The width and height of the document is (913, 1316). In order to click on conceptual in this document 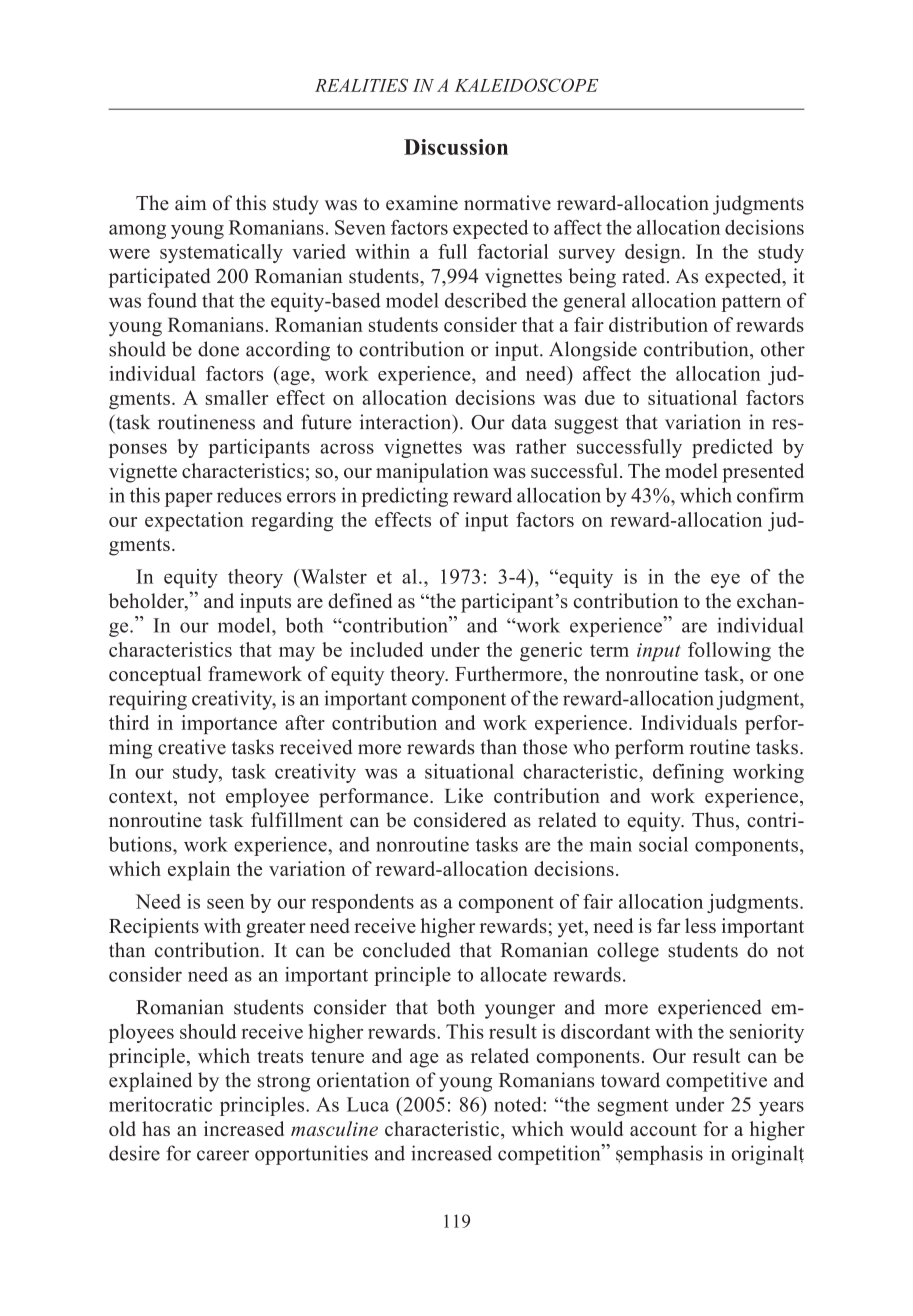, I will do `click(155, 676)`.
